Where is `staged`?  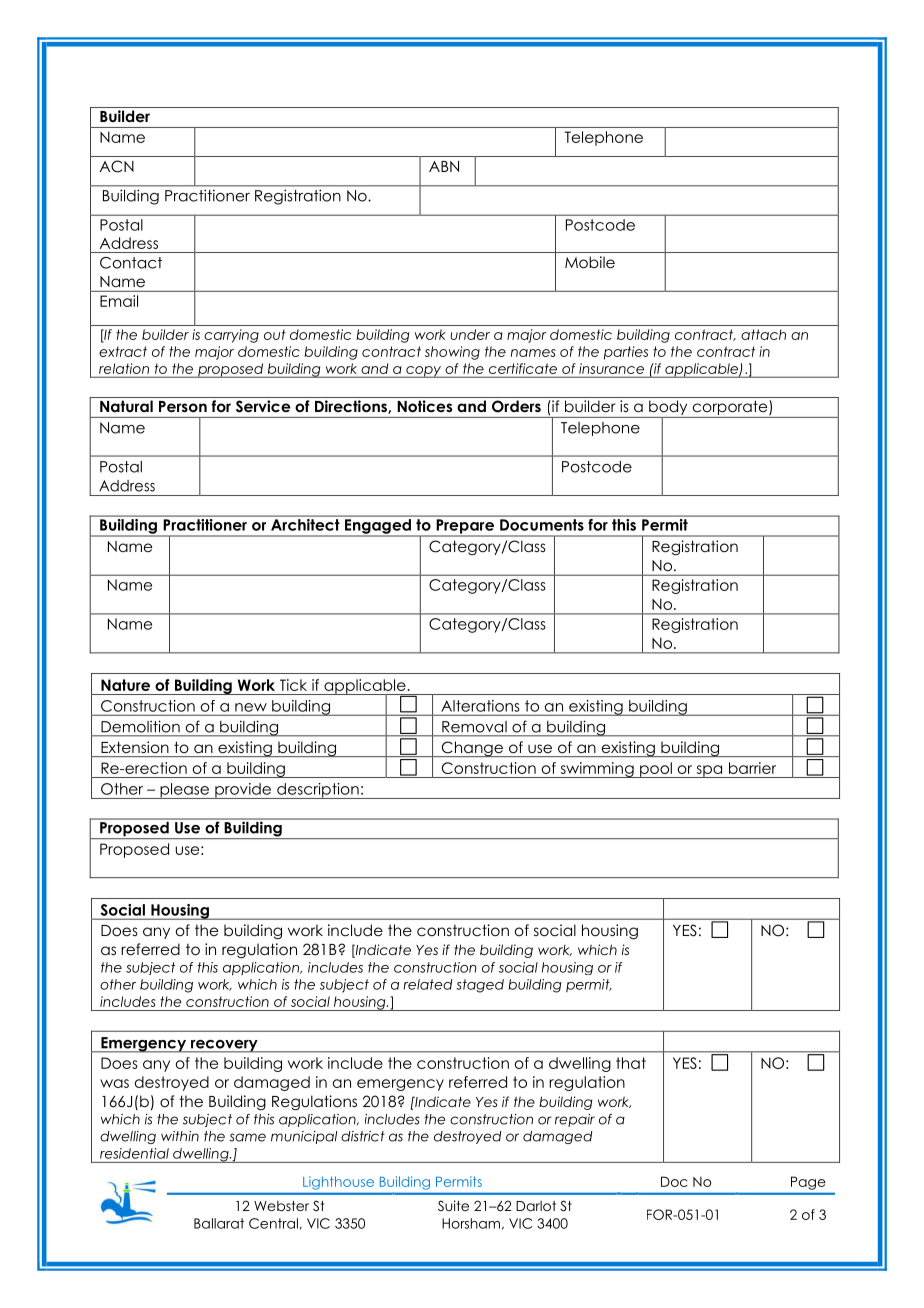 staged is located at coordinates (480, 986).
